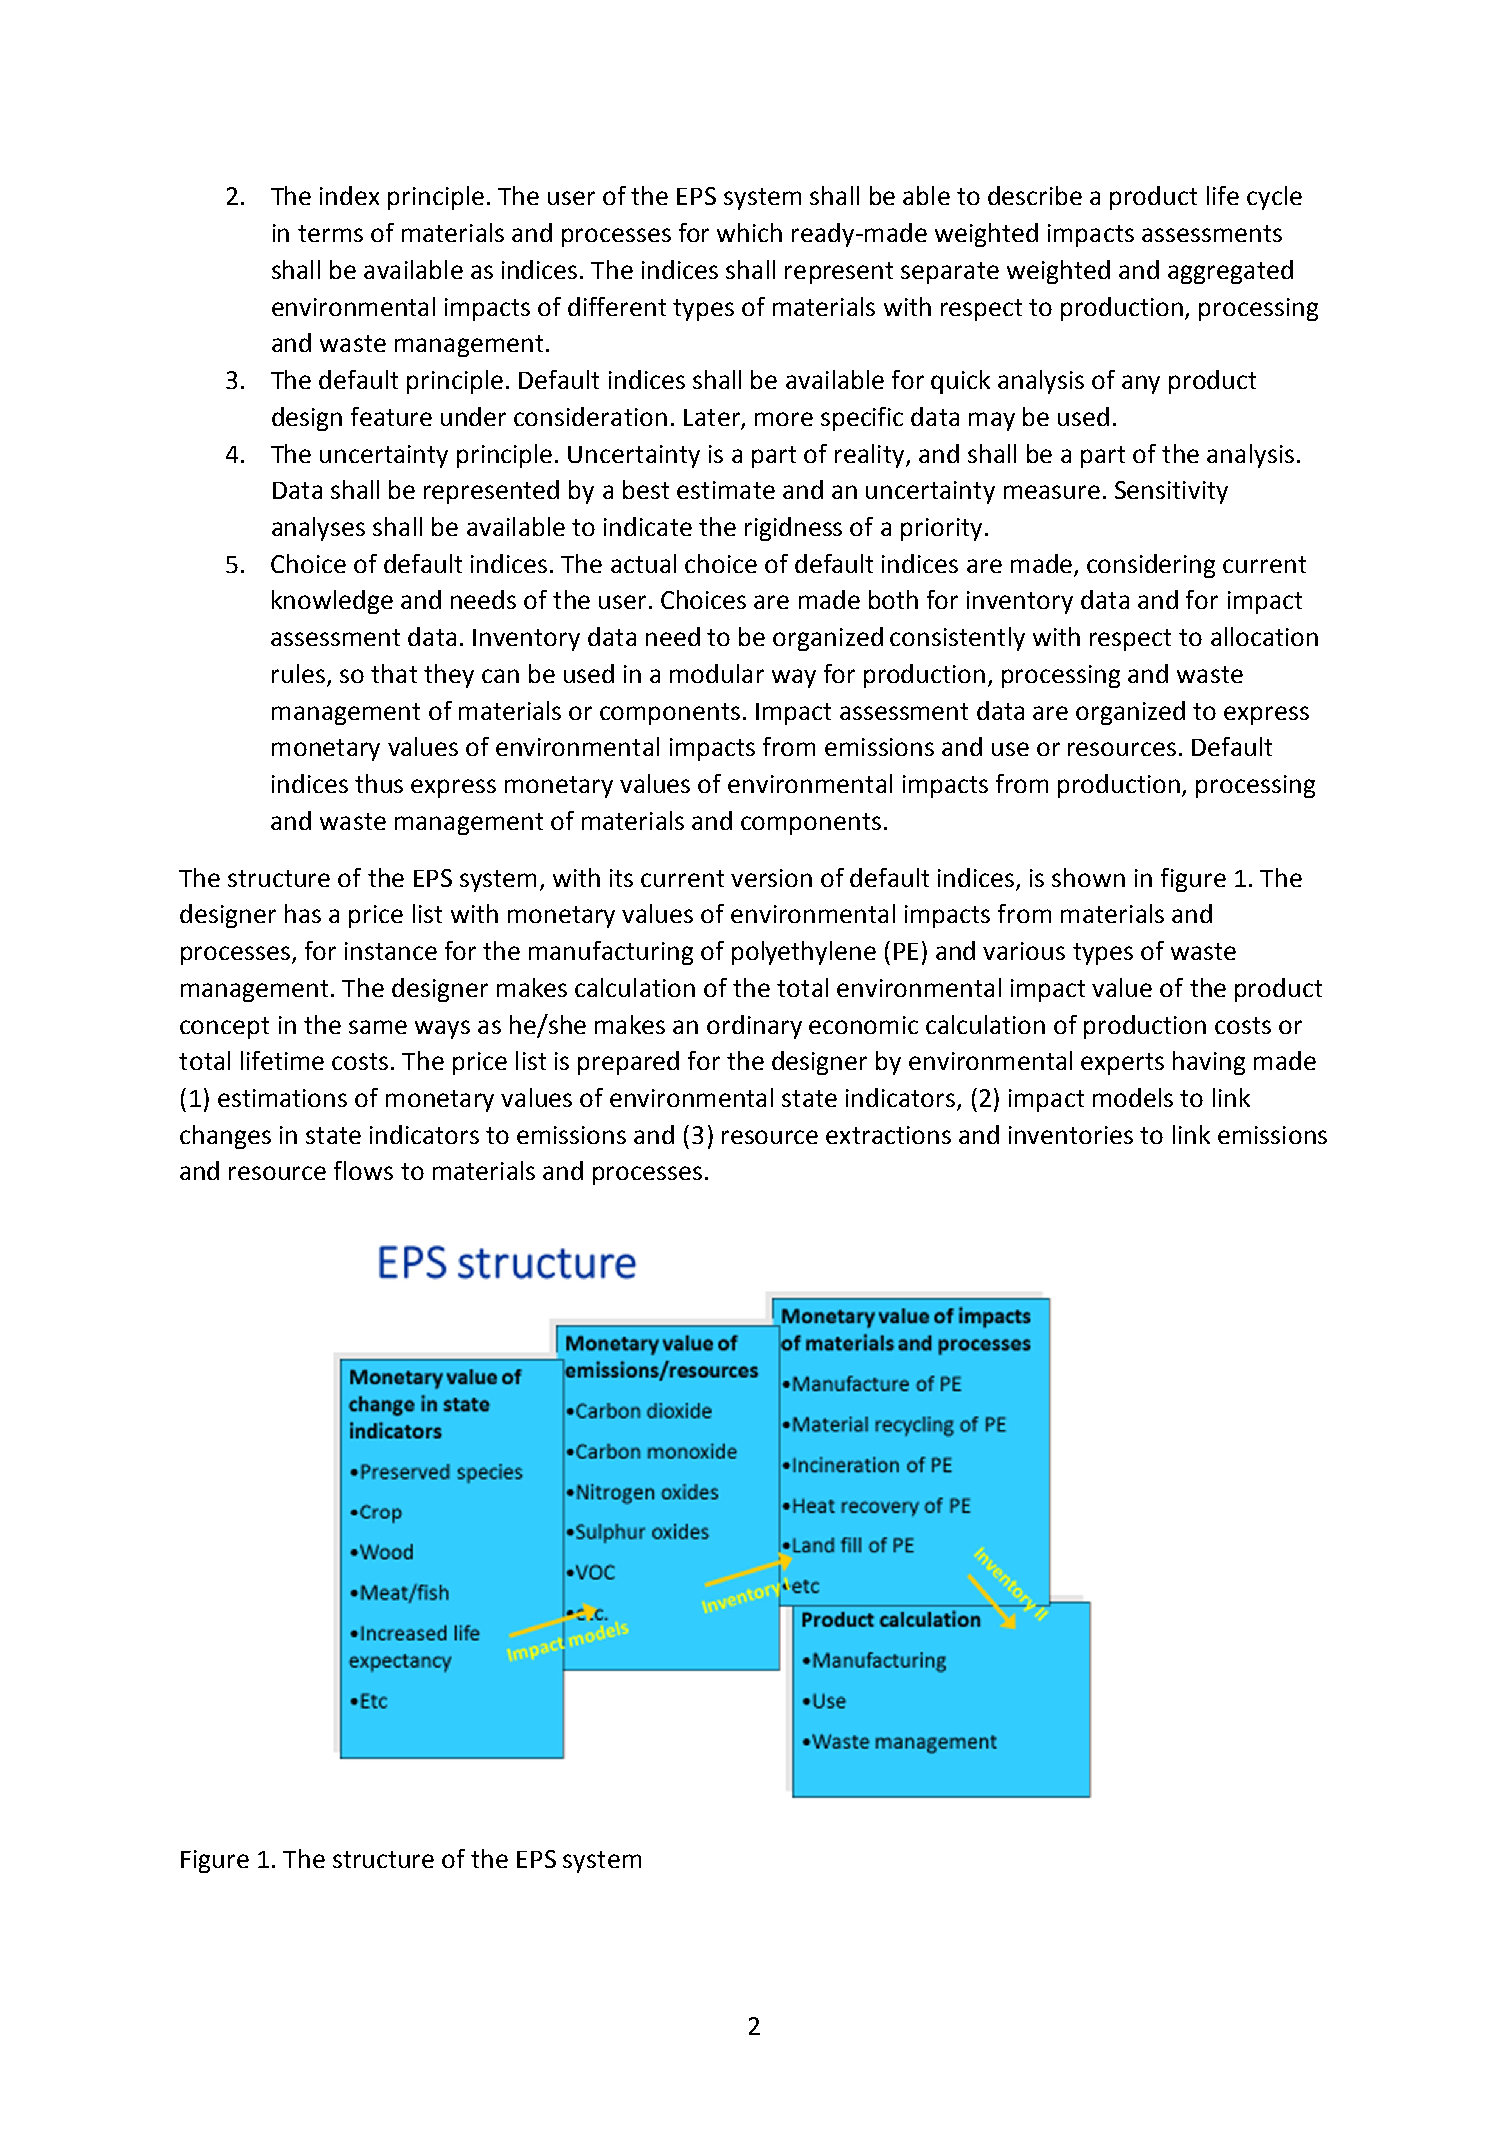 Image resolution: width=1507 pixels, height=2133 pixels. I want to click on allocation, so click(1264, 636).
